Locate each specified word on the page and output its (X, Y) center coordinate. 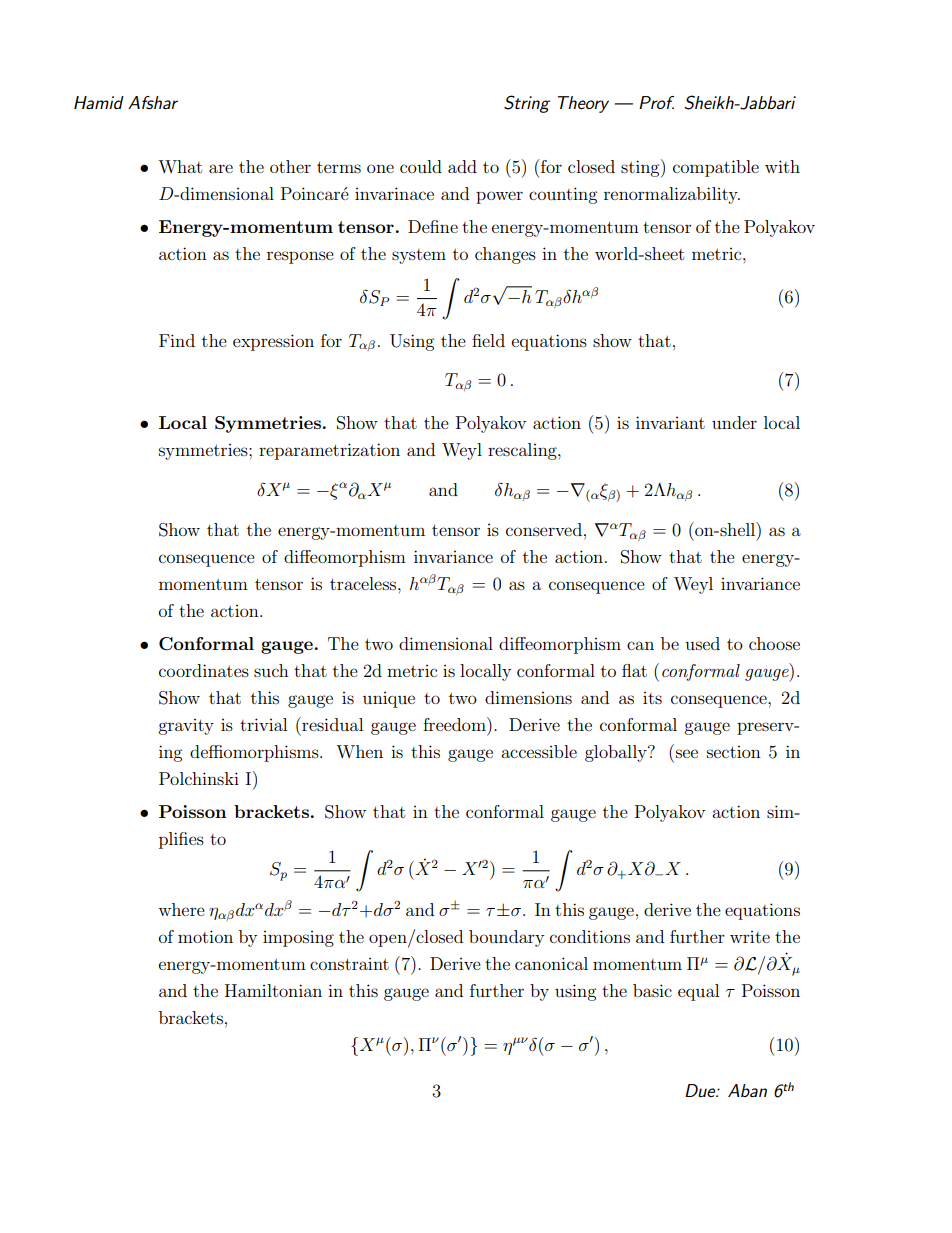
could (421, 166)
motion (205, 936)
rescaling (523, 451)
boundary (506, 938)
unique (389, 700)
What (180, 166)
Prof (656, 102)
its (652, 698)
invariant (670, 422)
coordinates (204, 670)
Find (177, 340)
